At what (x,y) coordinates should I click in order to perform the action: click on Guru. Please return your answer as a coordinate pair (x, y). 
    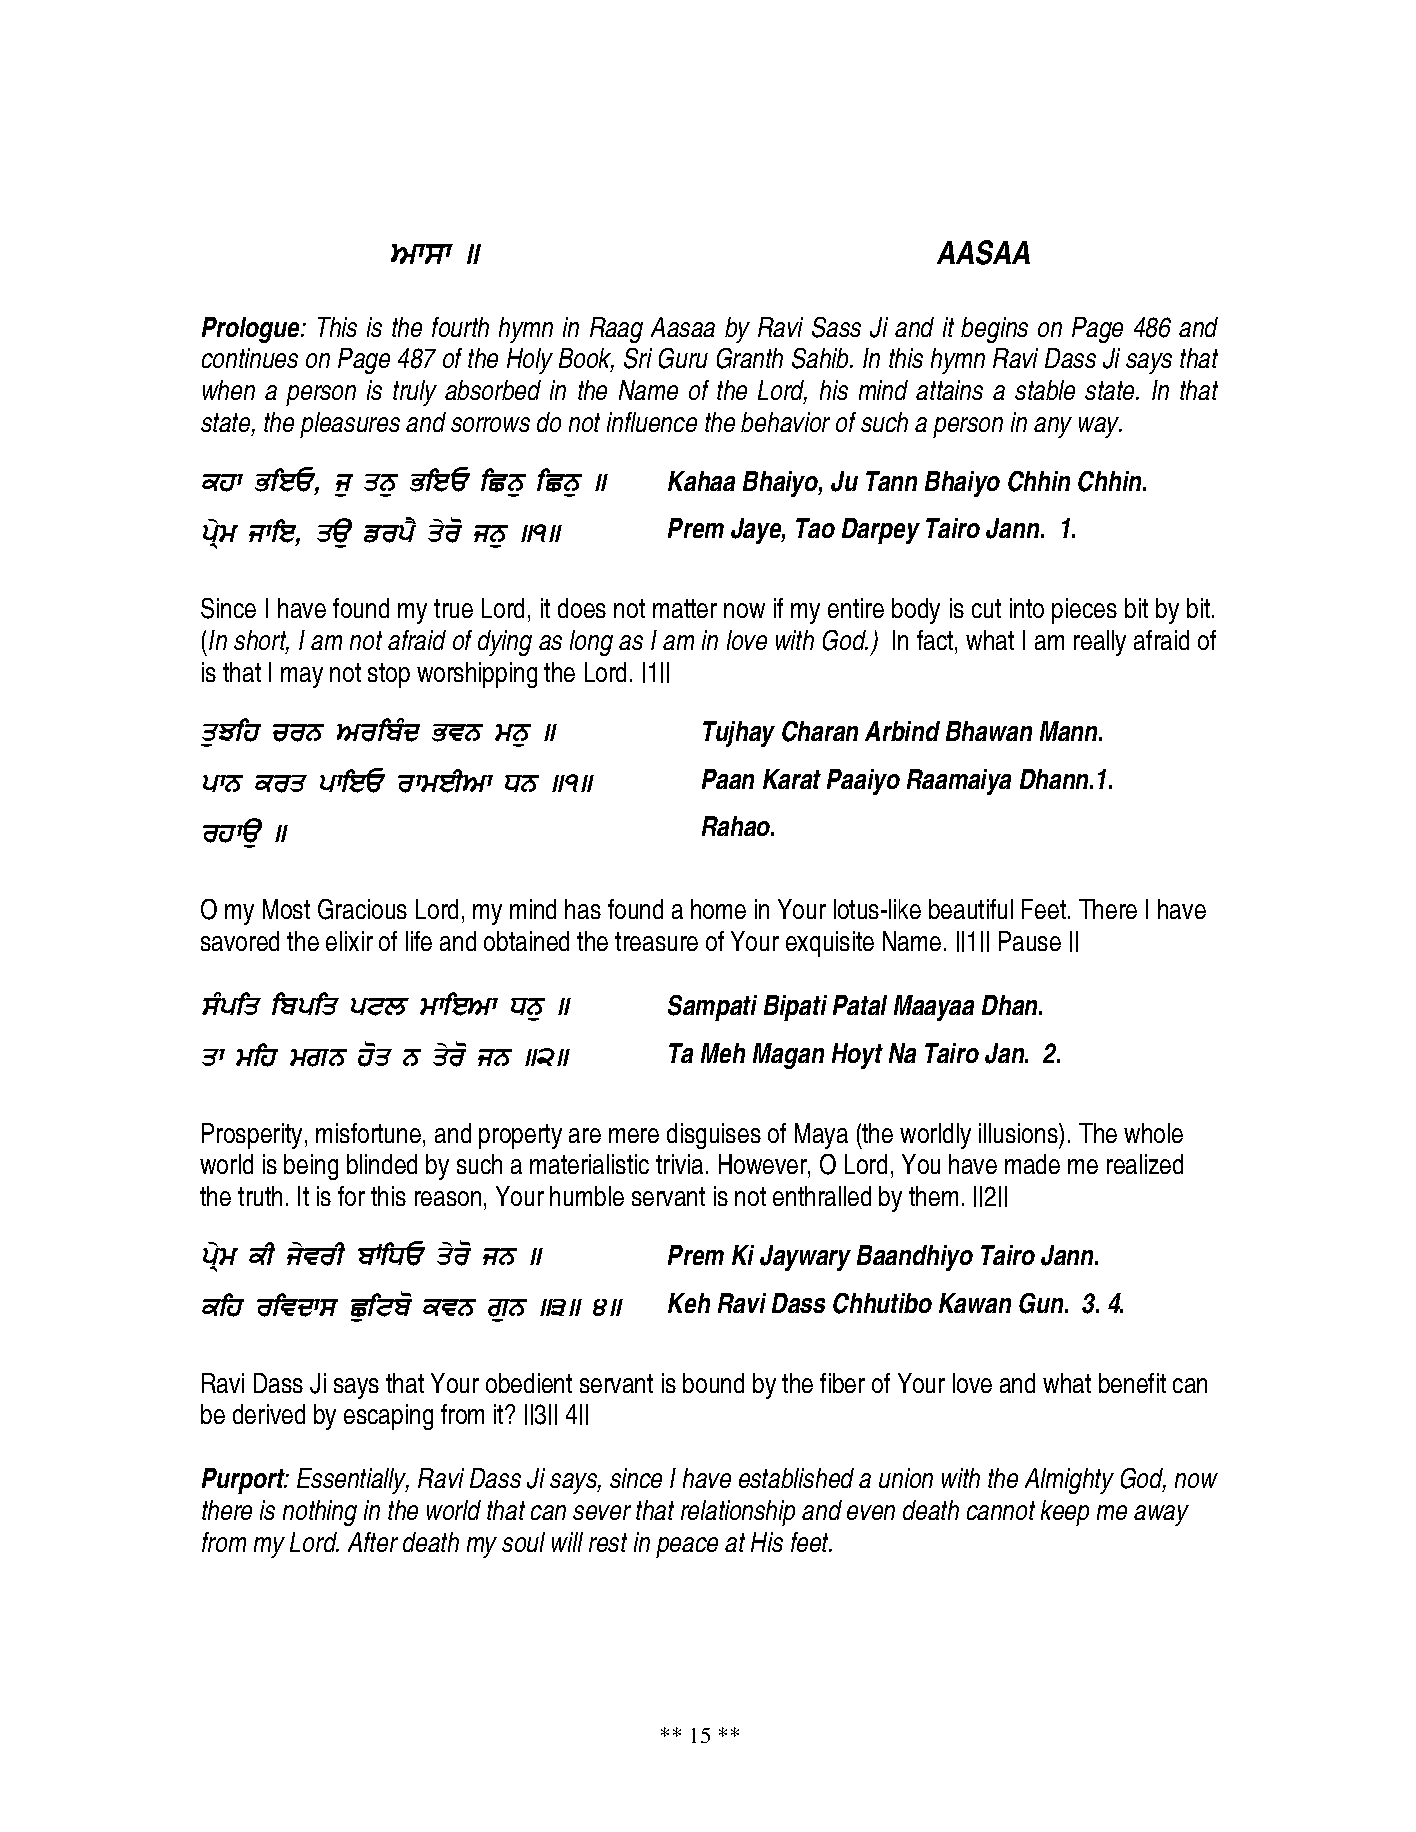
    Looking at the image, I should click on (683, 358).
